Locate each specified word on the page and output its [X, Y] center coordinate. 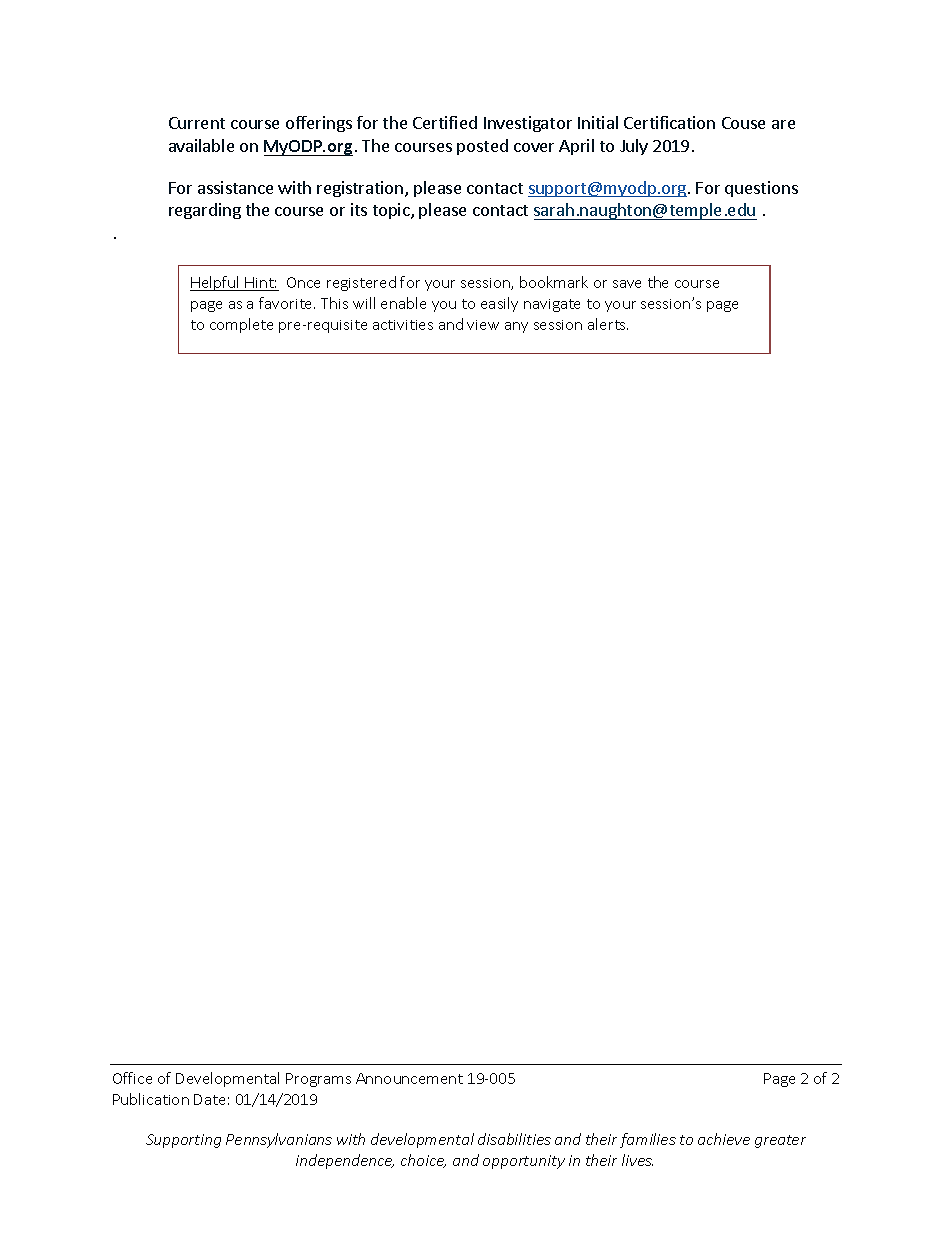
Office [132, 1078]
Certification [669, 122]
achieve [724, 1139]
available [201, 145]
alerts [608, 324]
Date [209, 1099]
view [483, 325]
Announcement [409, 1078]
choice [423, 1161]
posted [482, 147]
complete [241, 325]
